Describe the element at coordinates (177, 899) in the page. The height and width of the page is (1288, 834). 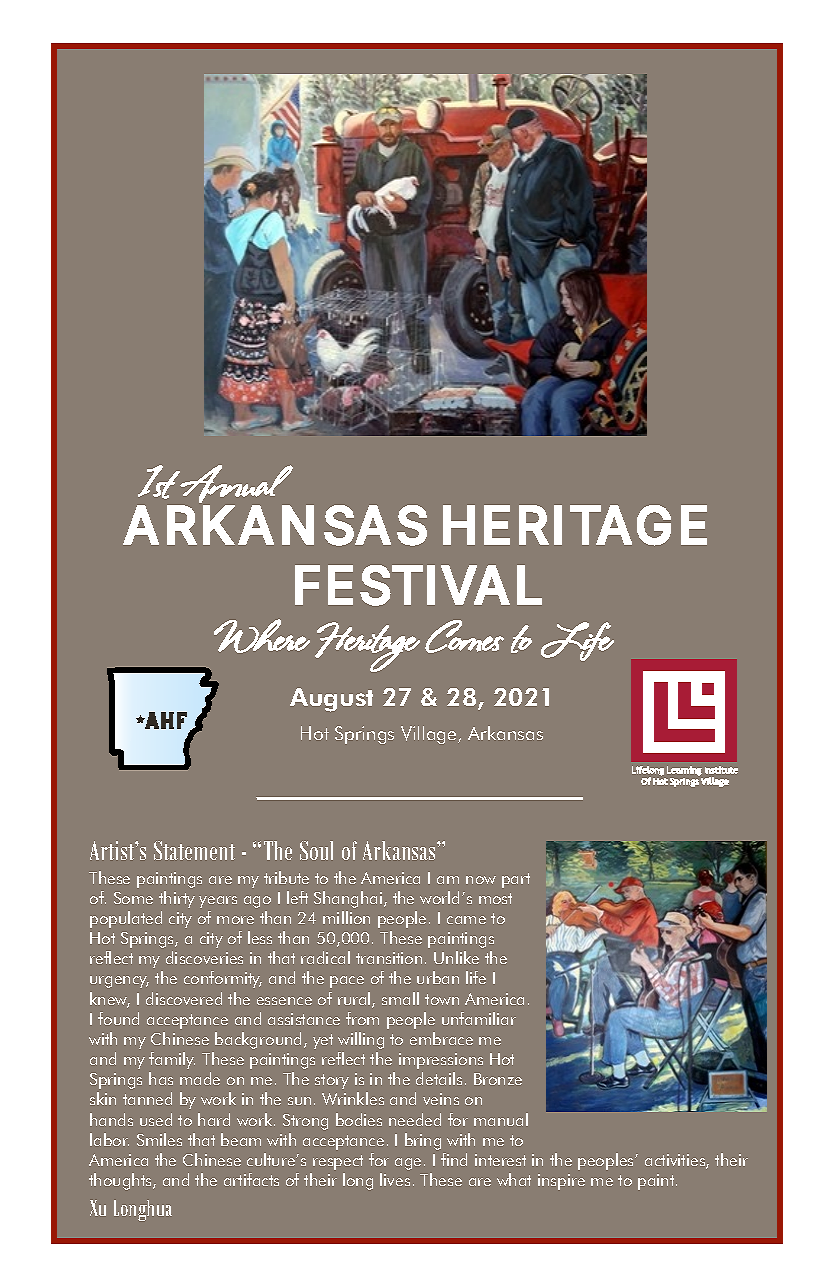
I see `thirty` at that location.
